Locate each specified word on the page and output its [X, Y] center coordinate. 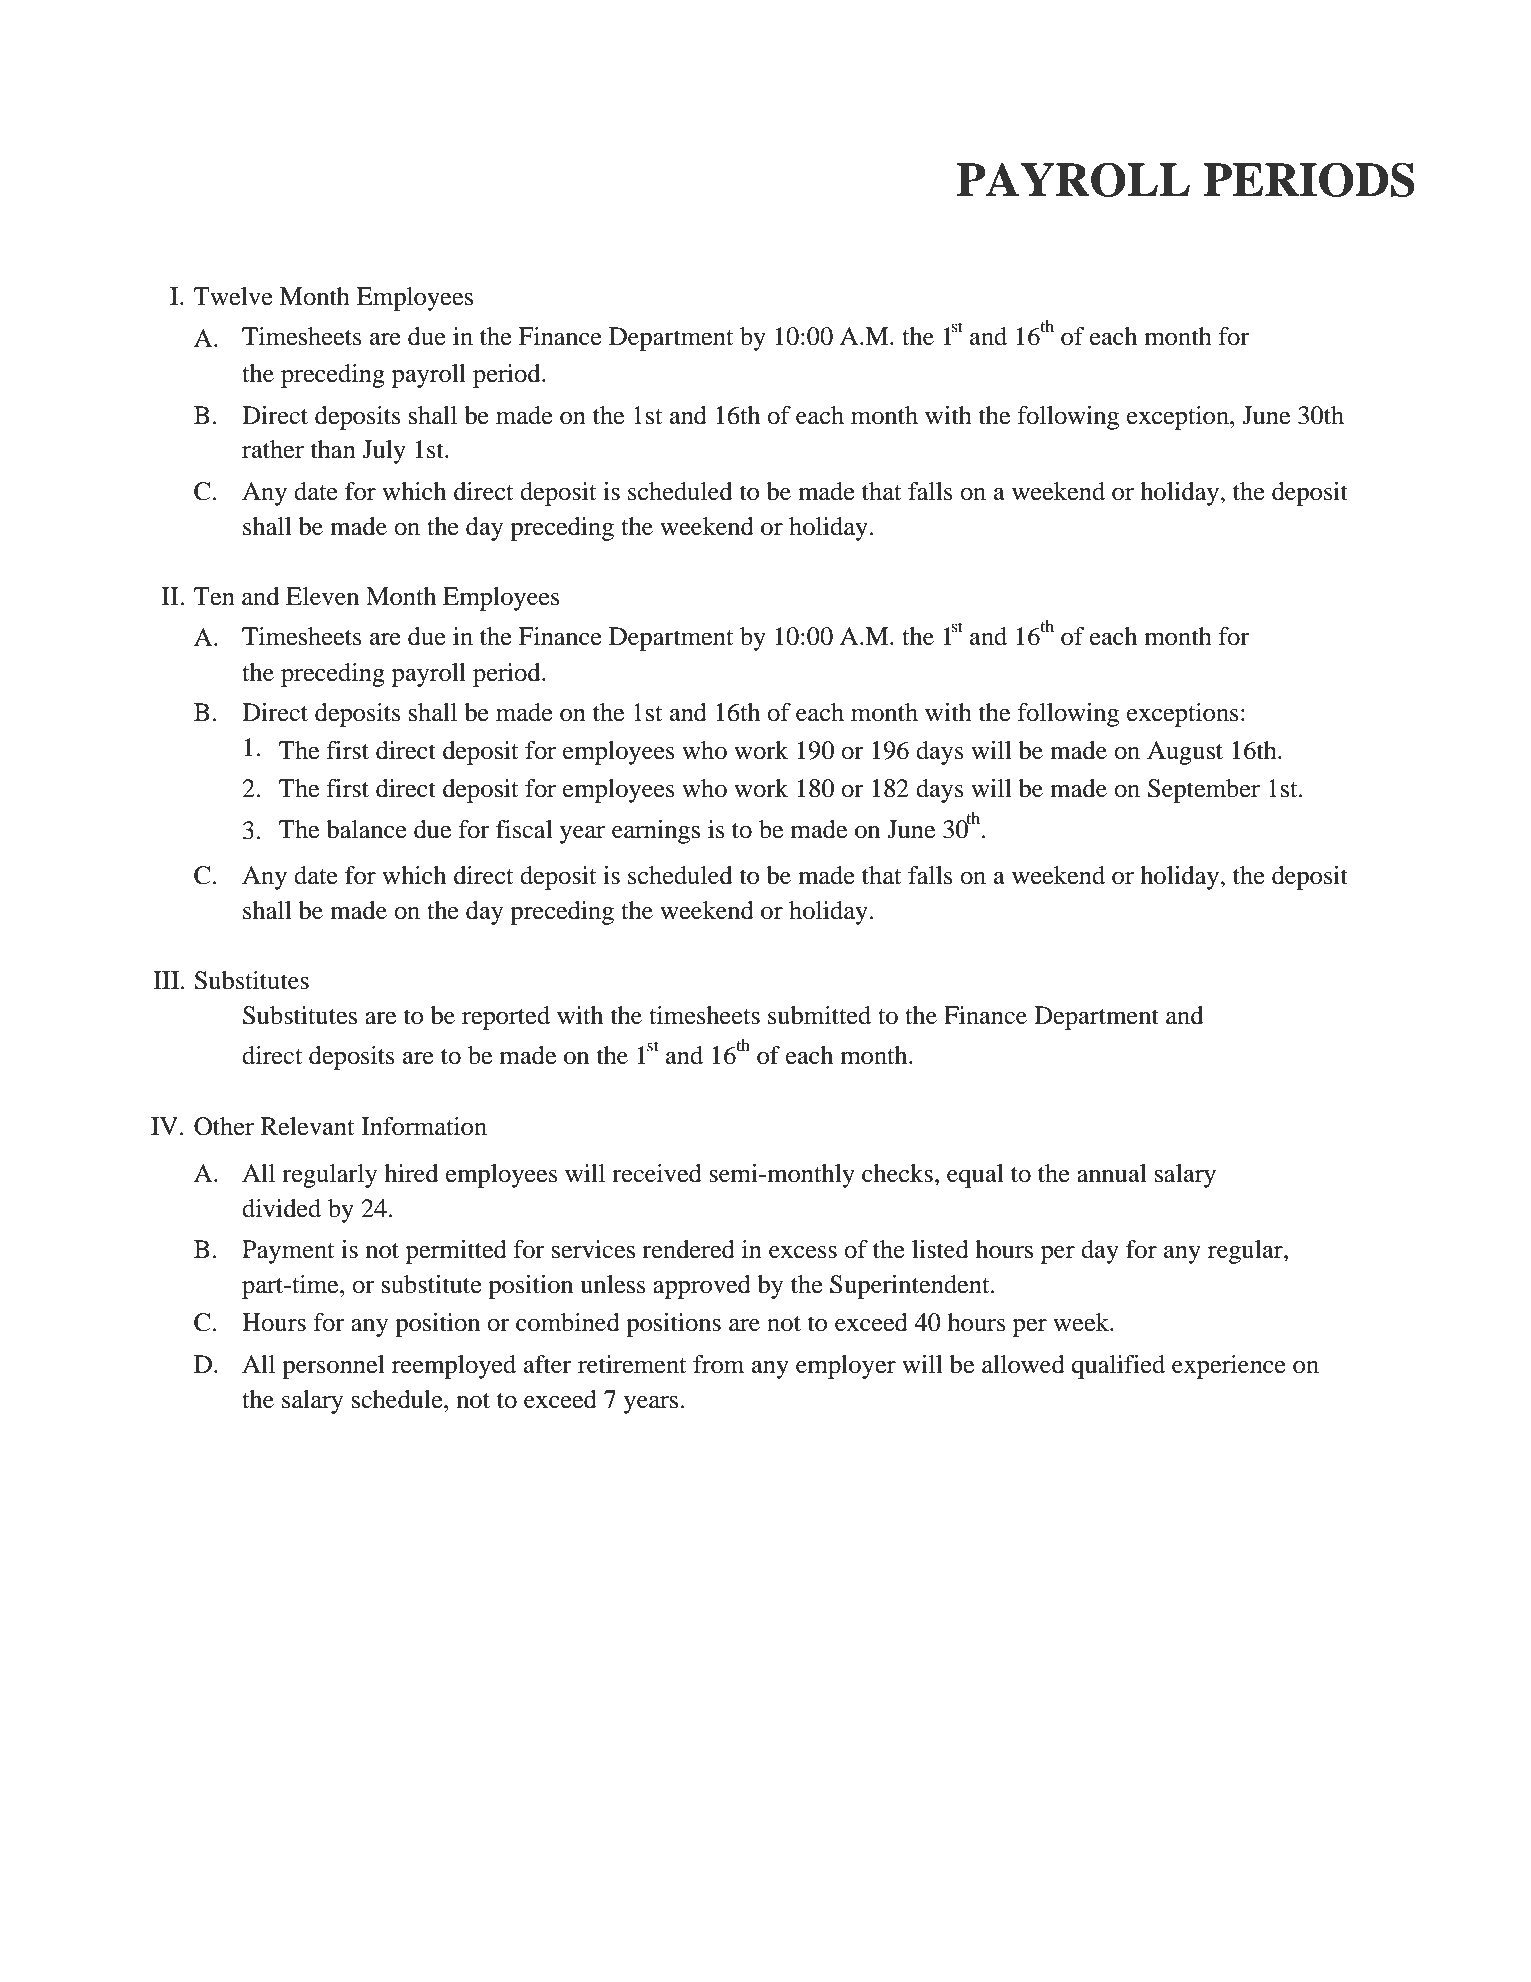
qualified [1118, 1367]
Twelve [233, 296]
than [333, 449]
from [718, 1364]
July [384, 452]
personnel [333, 1367]
